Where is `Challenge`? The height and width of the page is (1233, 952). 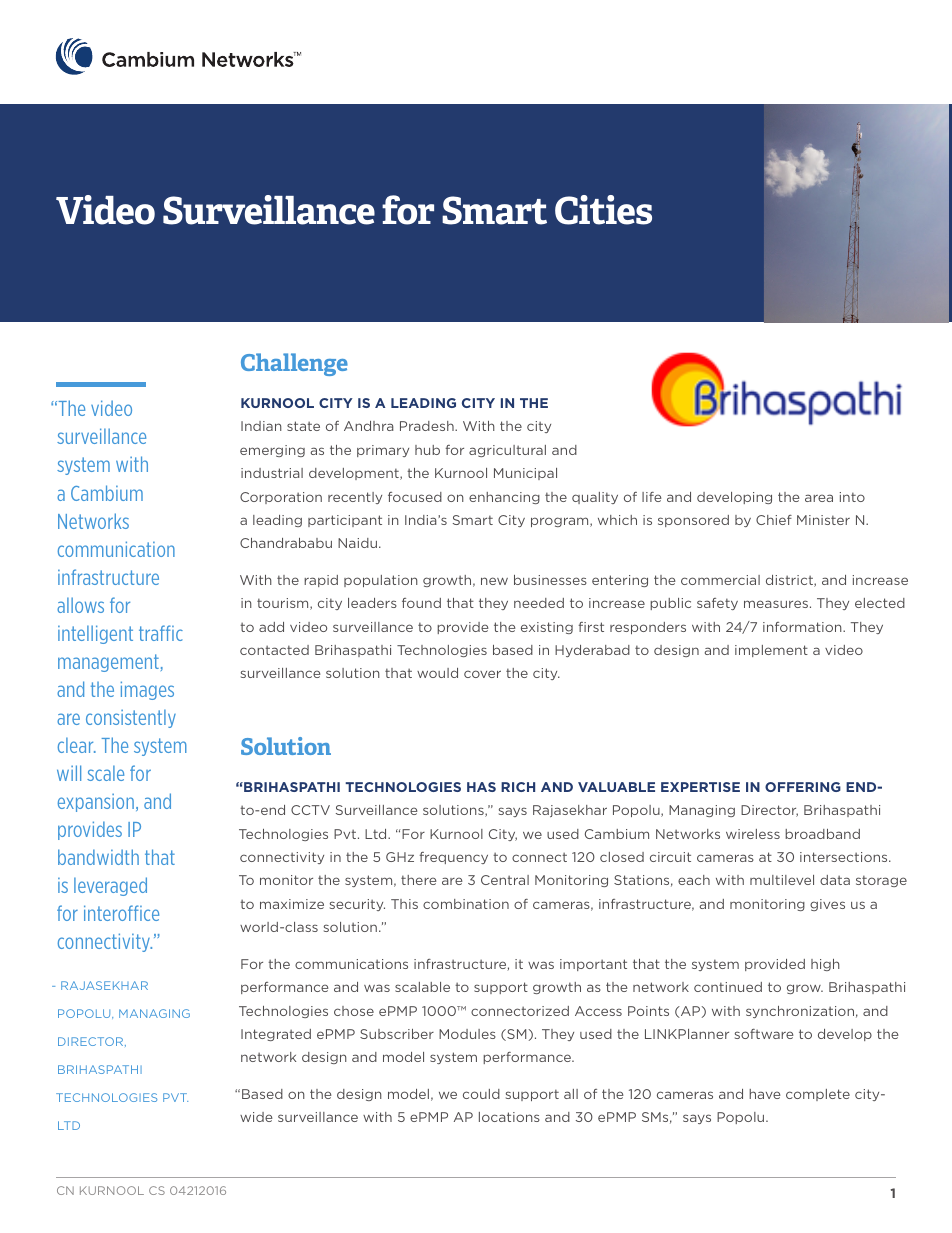 Challenge is located at coordinates (294, 364).
